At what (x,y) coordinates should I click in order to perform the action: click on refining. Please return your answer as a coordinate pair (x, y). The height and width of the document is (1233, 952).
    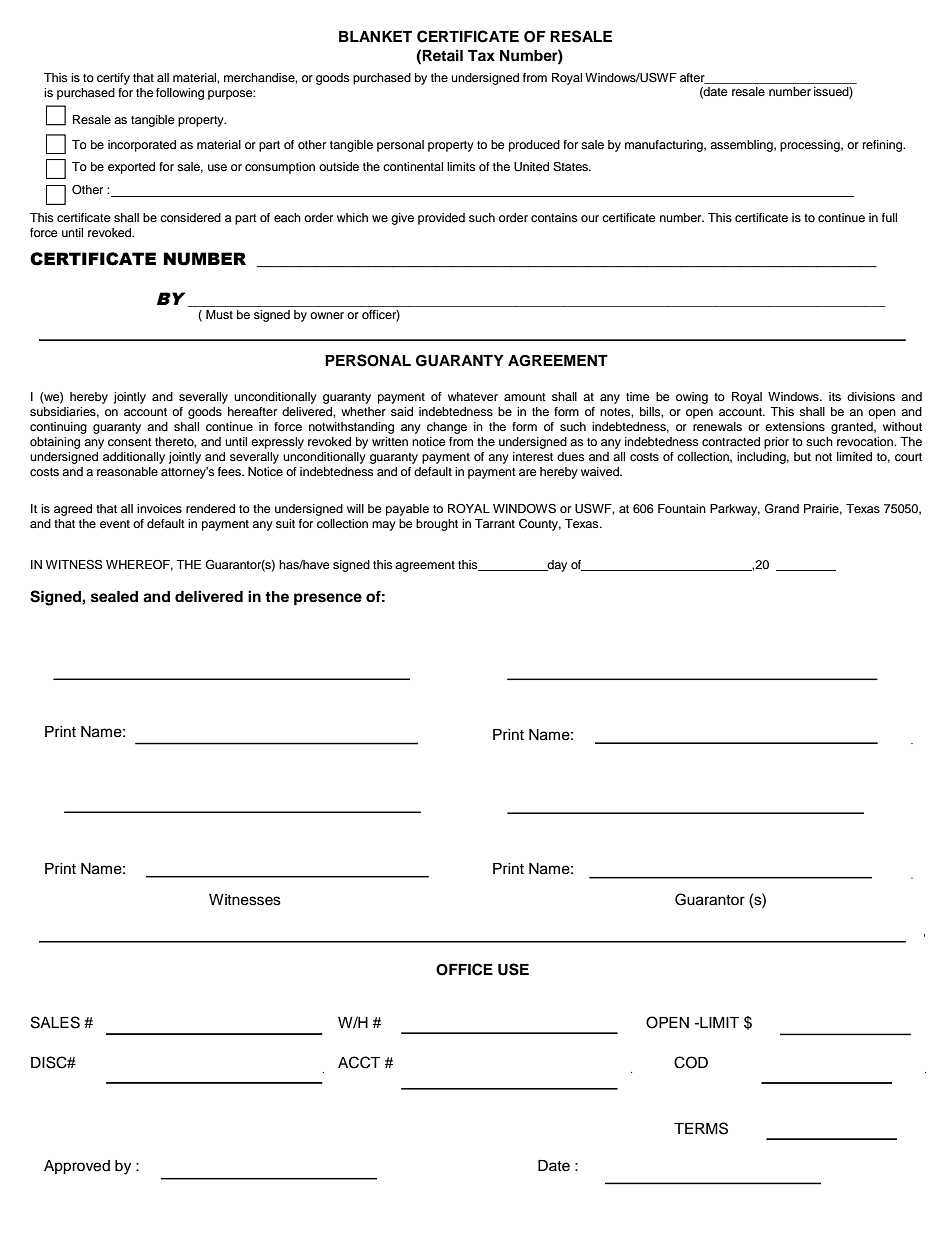
    Looking at the image, I should click on (883, 146).
